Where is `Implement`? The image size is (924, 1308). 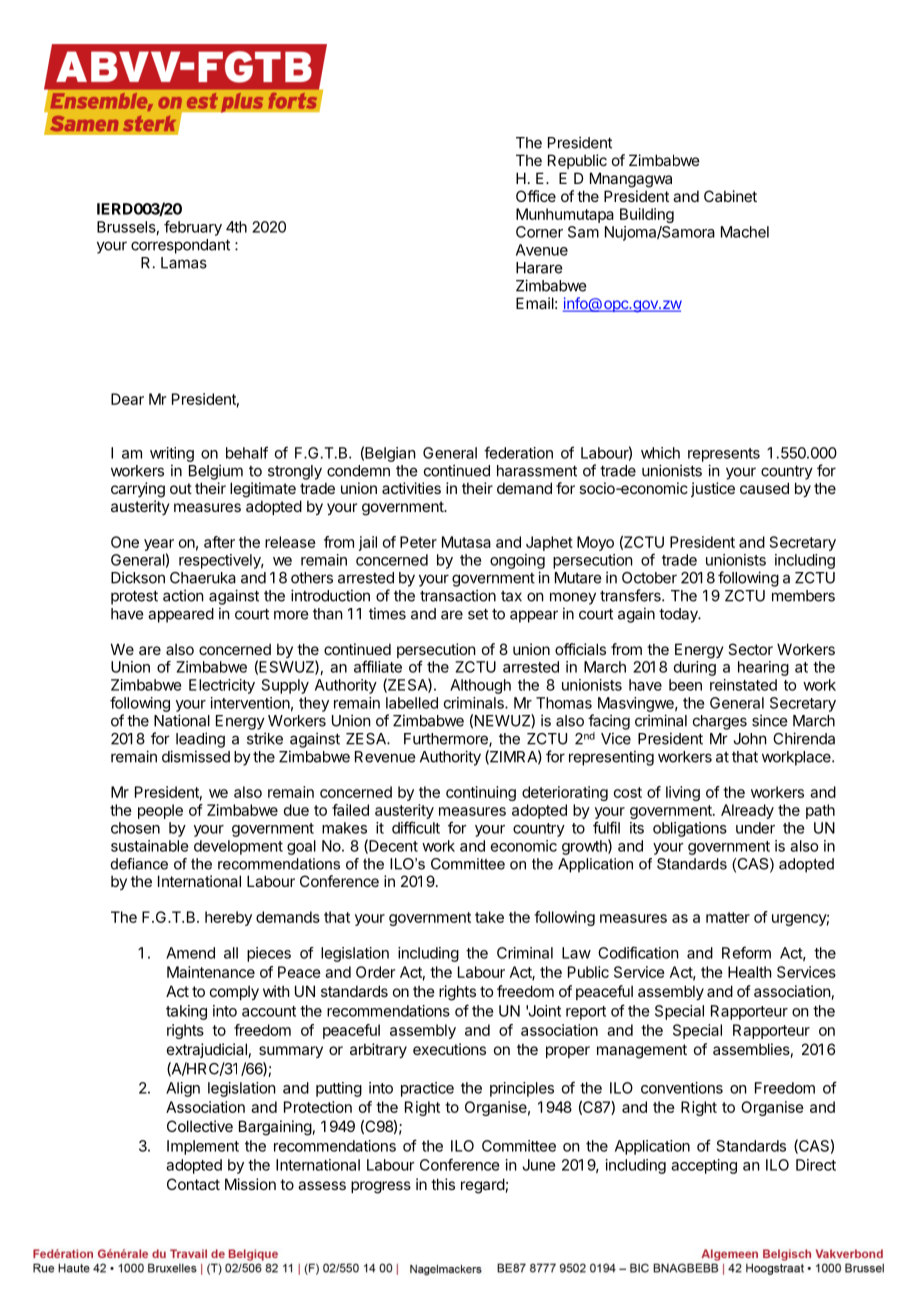
Implement is located at coordinates (203, 1147).
